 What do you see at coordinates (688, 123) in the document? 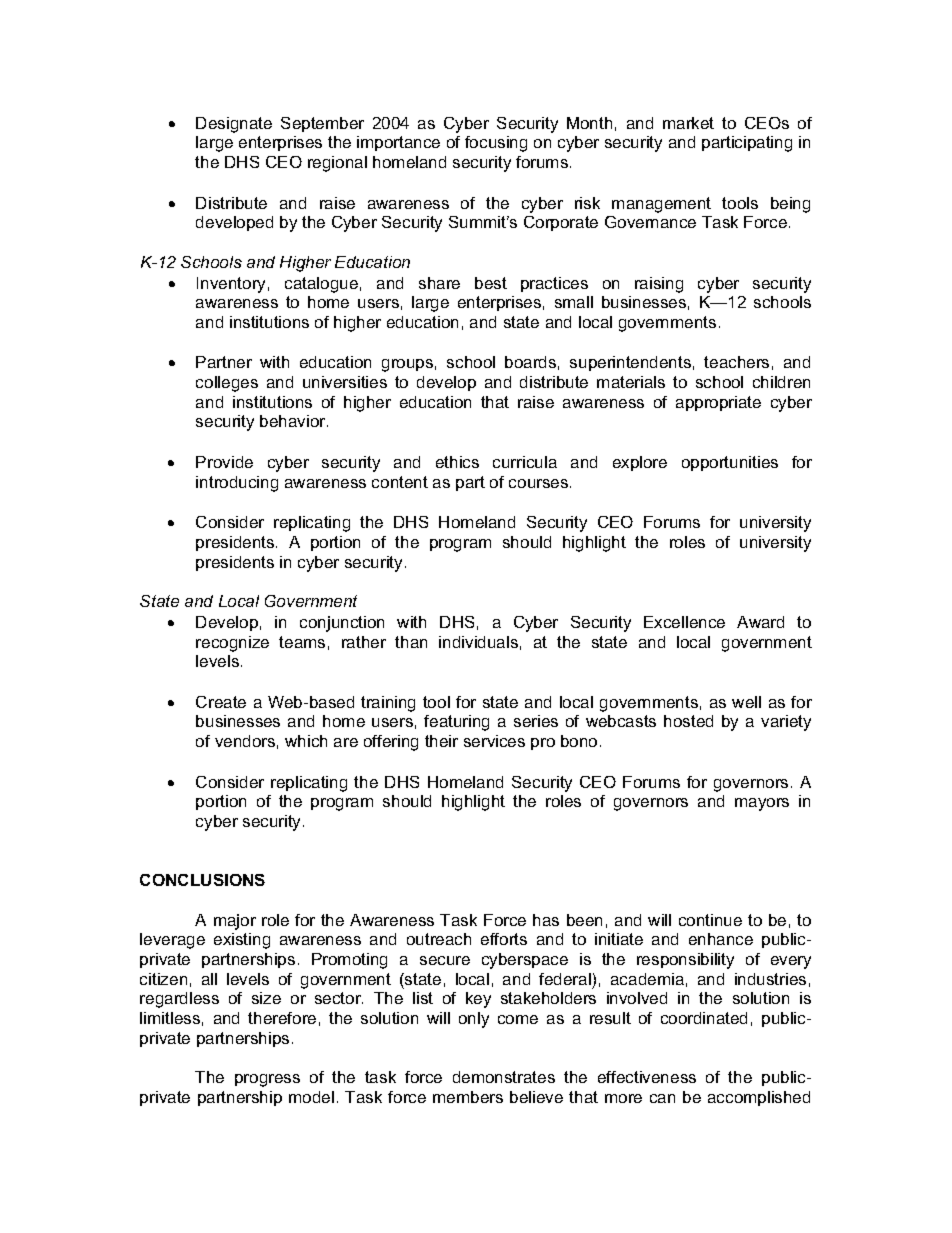
I see `market` at bounding box center [688, 123].
